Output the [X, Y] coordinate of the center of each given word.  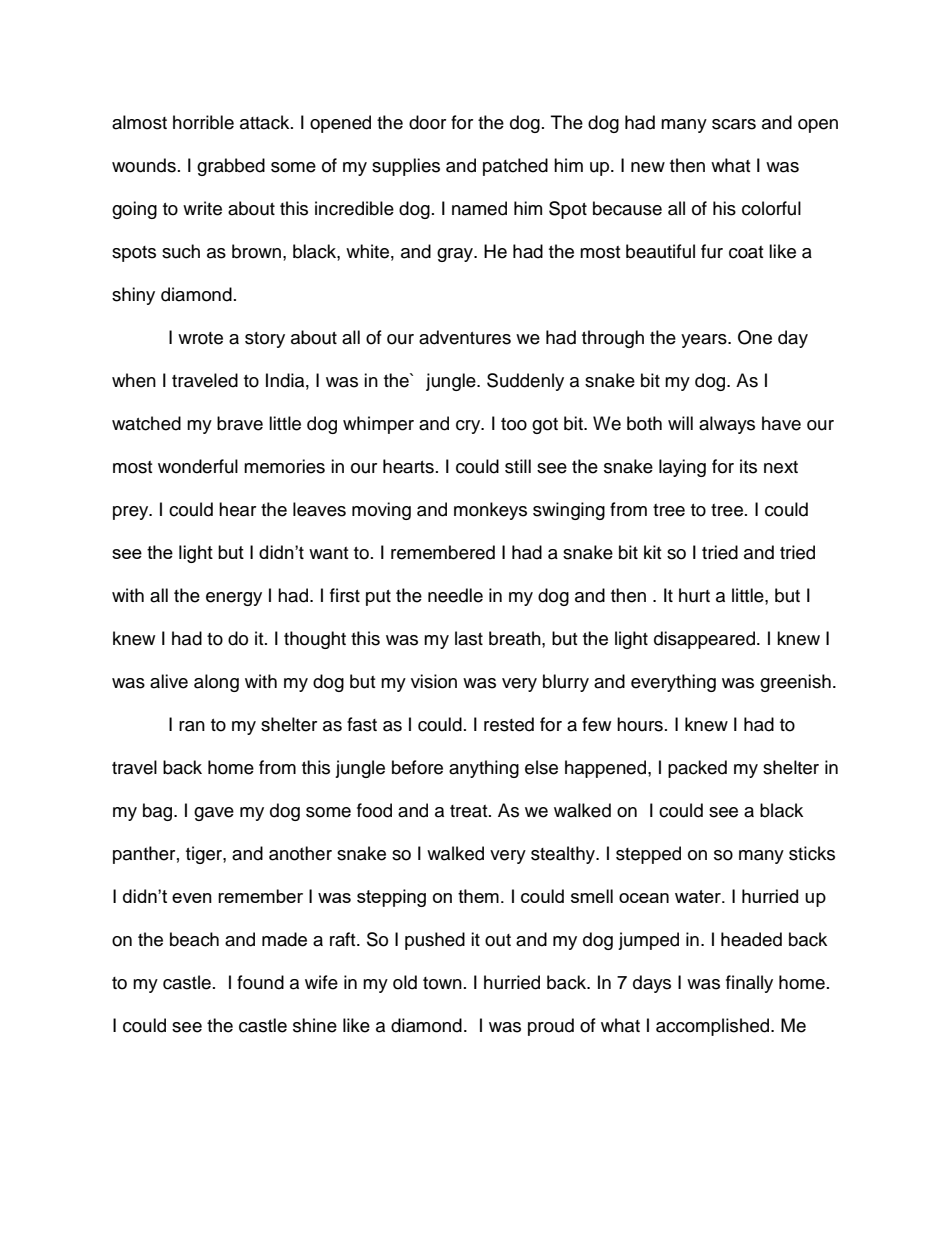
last [469, 638]
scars [734, 124]
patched [515, 167]
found [260, 982]
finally [749, 984]
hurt [694, 595]
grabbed [231, 167]
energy [234, 599]
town [442, 983]
